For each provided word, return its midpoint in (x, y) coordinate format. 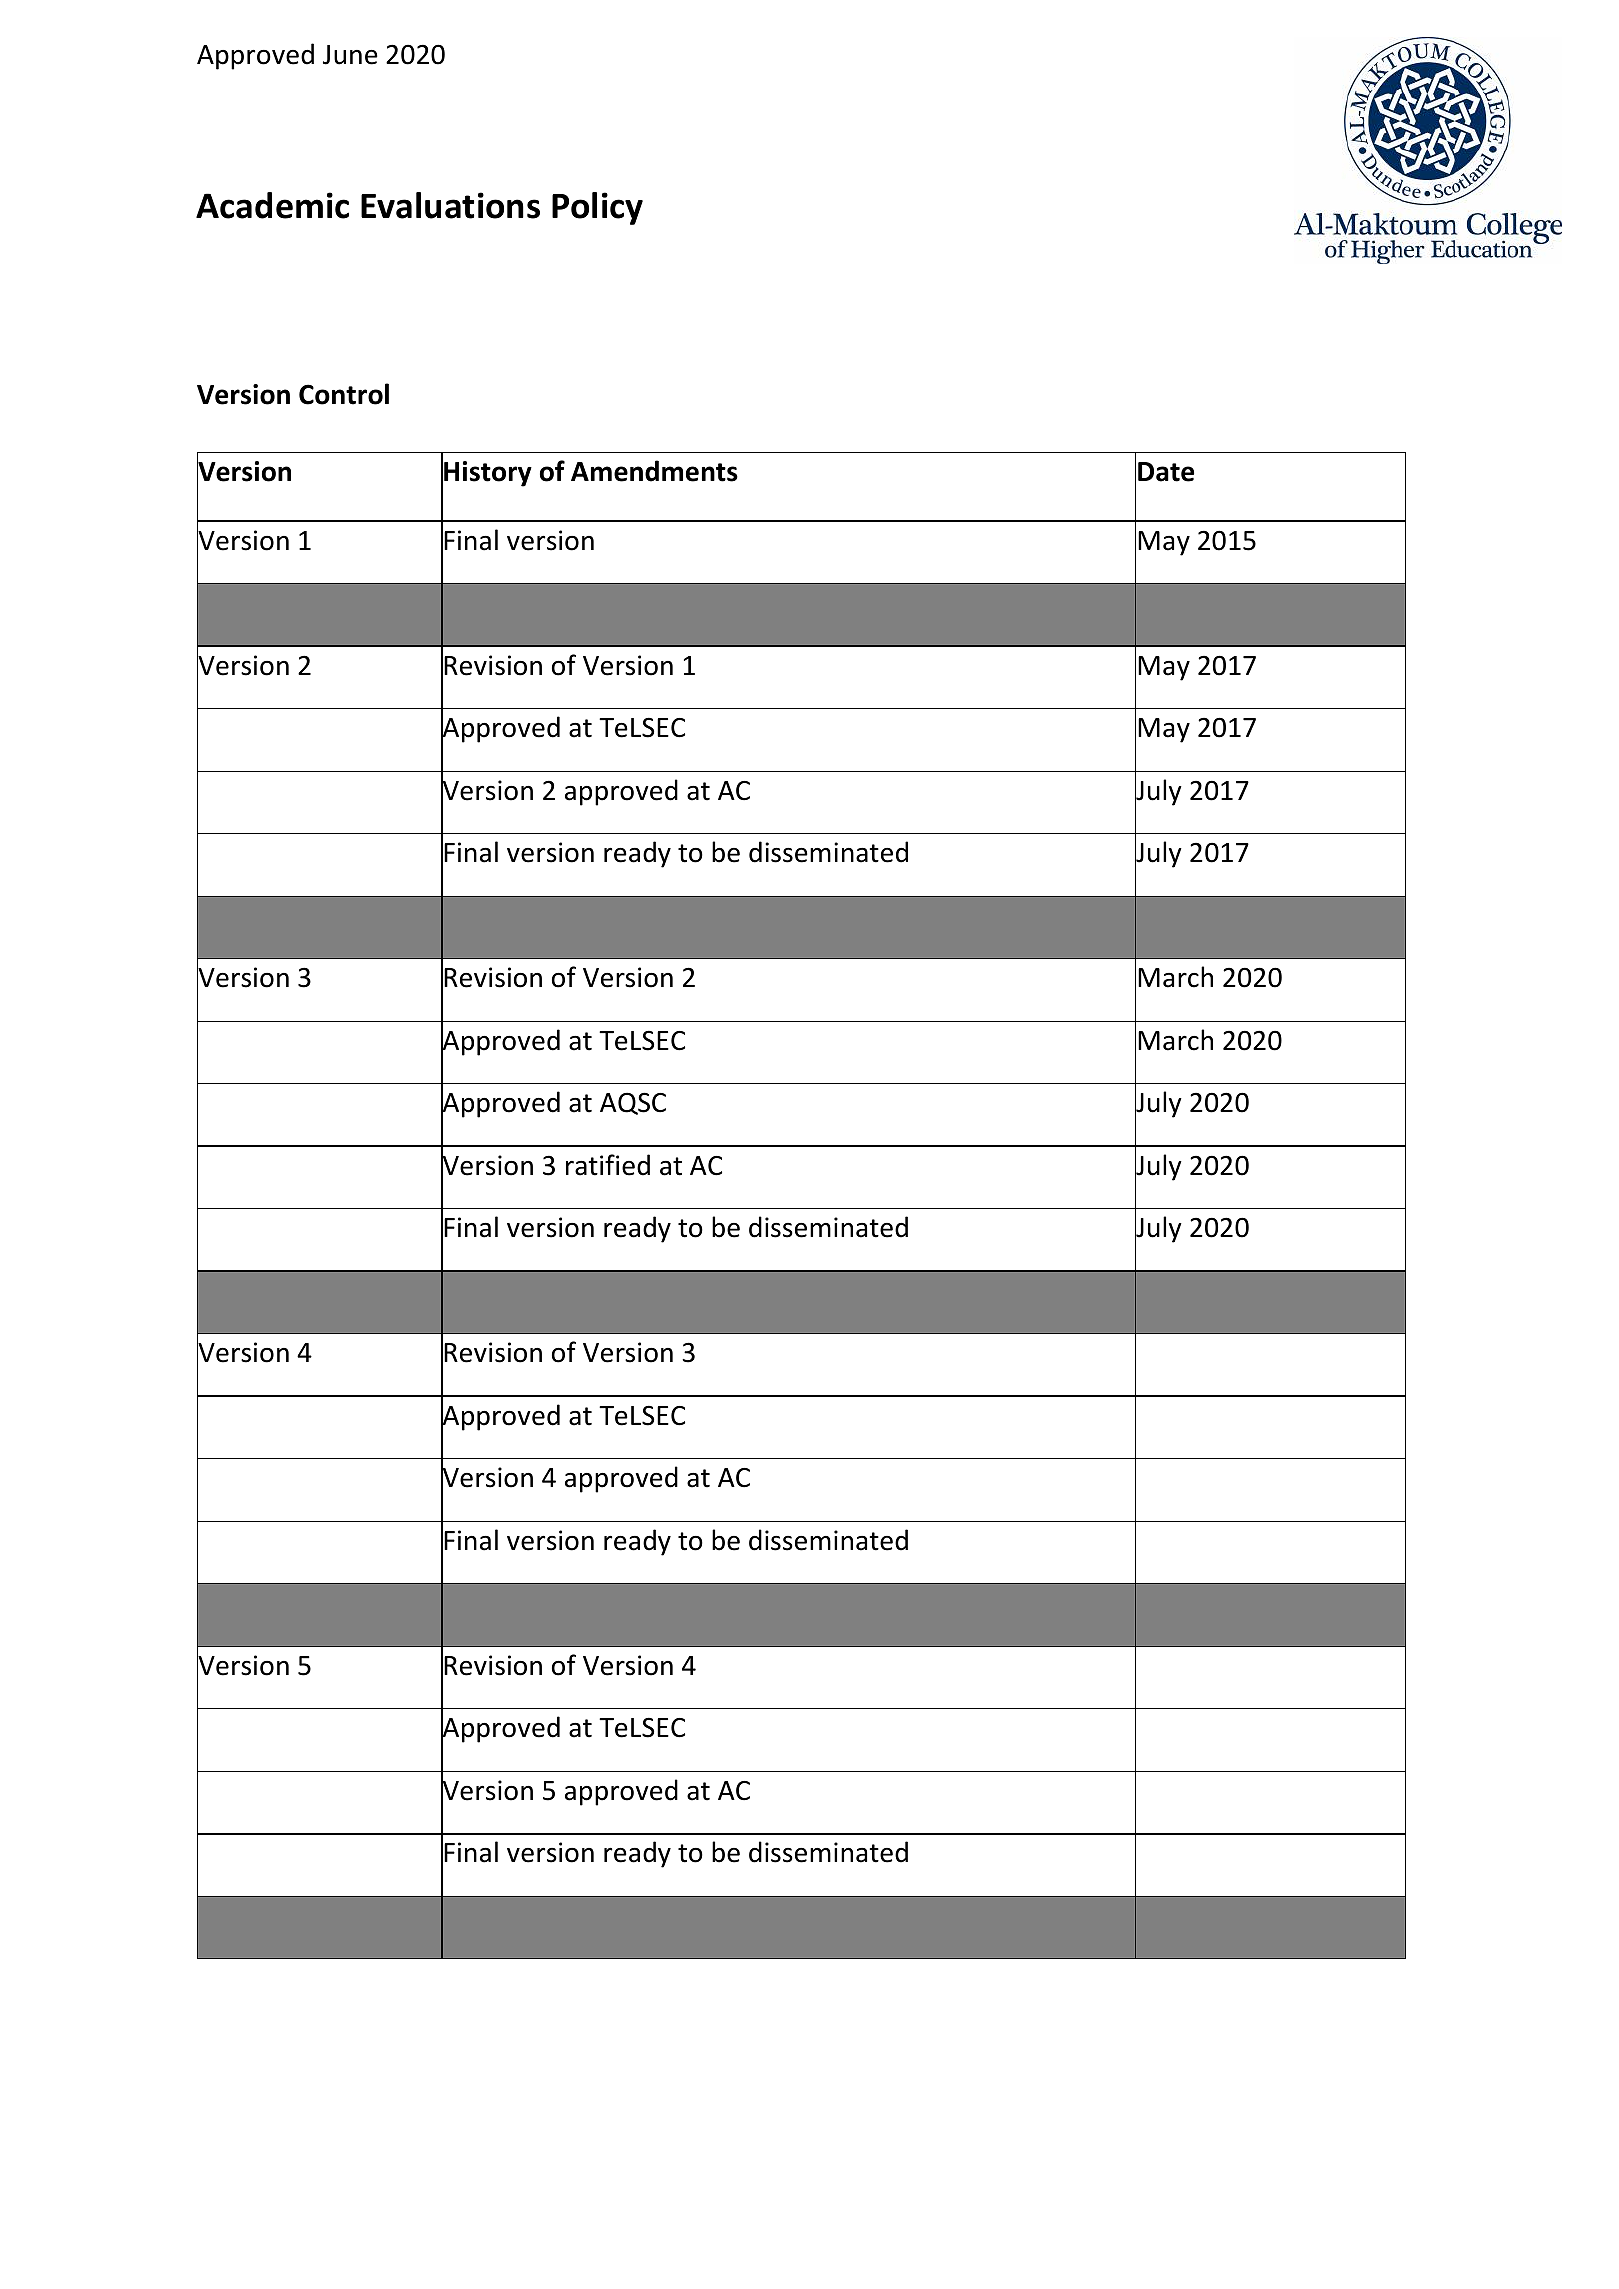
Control (344, 394)
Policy (597, 208)
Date (1166, 472)
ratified (608, 1165)
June (350, 55)
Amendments (654, 471)
